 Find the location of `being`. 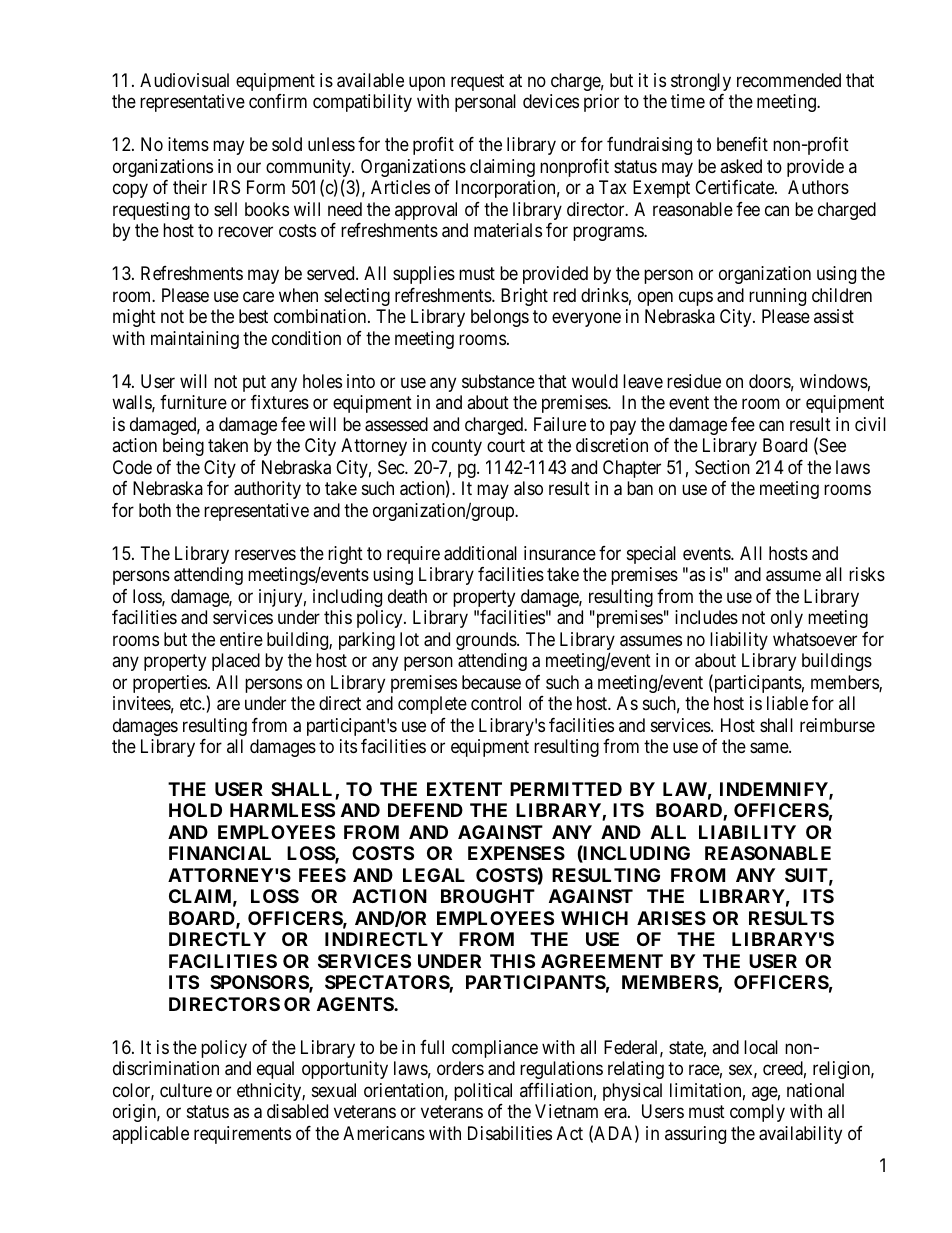

being is located at coordinates (183, 447).
